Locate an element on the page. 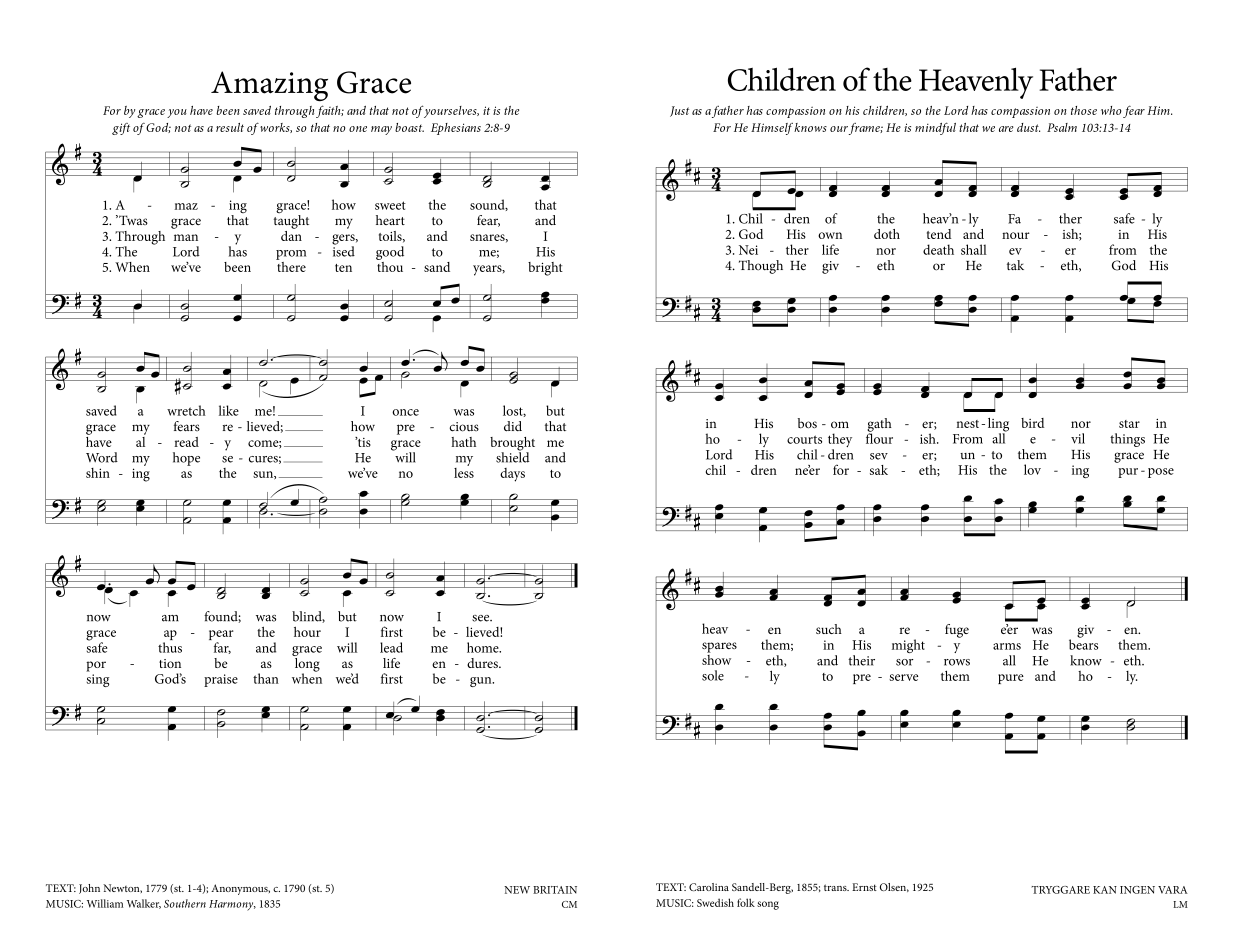 The height and width of the image is (952, 1233). sole is located at coordinates (713, 675).
